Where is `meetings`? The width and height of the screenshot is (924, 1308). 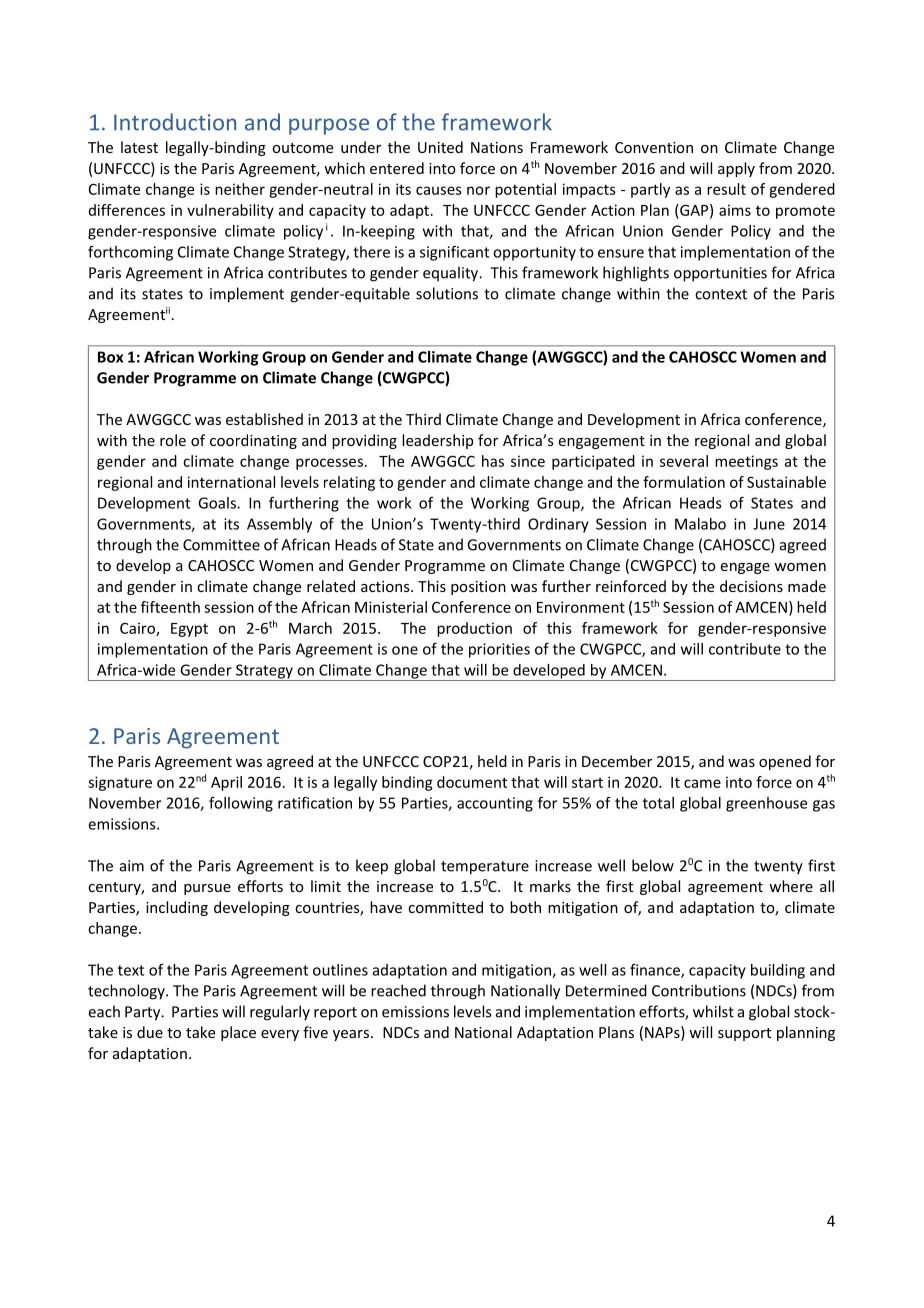
meetings is located at coordinates (746, 462).
